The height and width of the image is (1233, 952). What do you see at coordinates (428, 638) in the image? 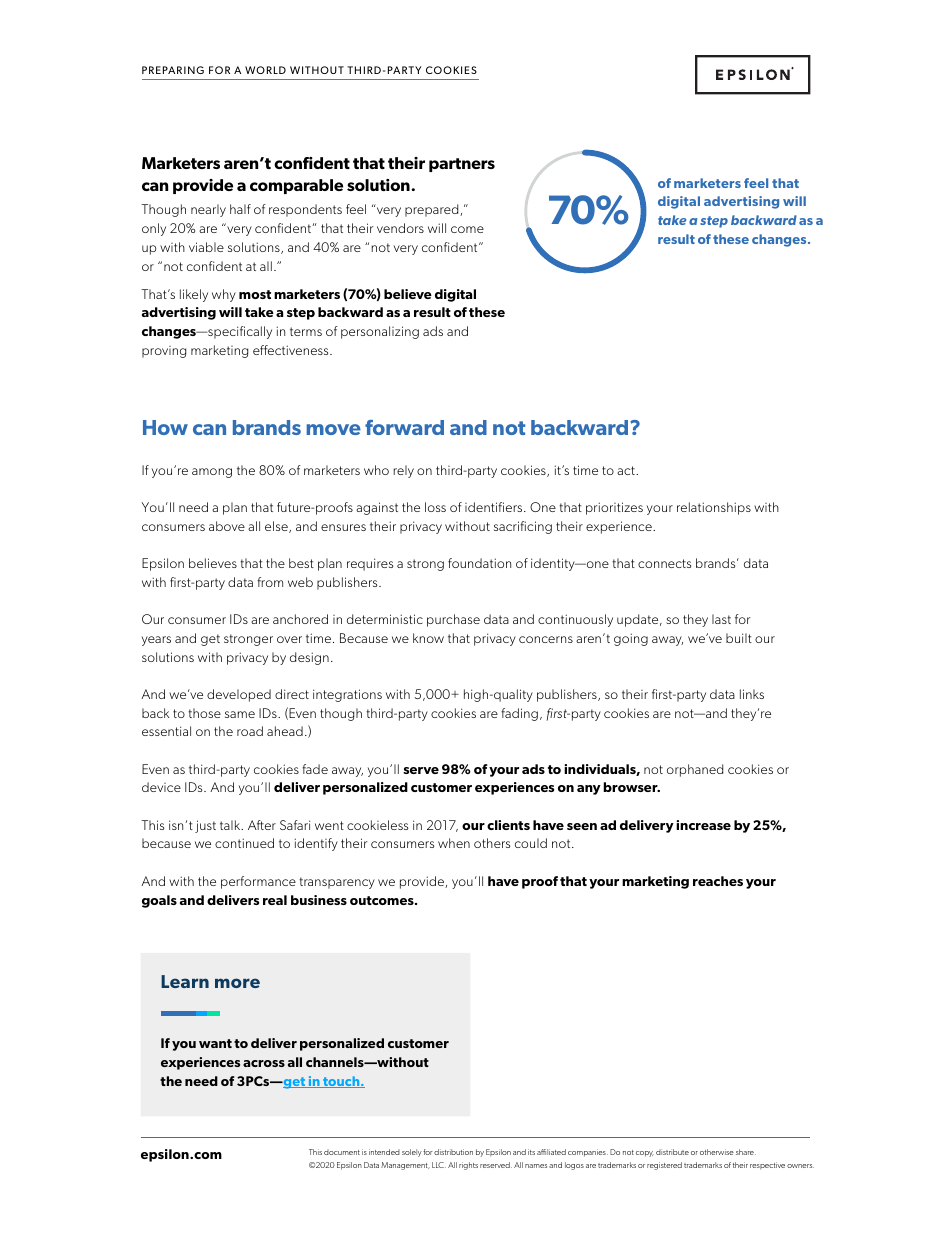
I see `know` at bounding box center [428, 638].
